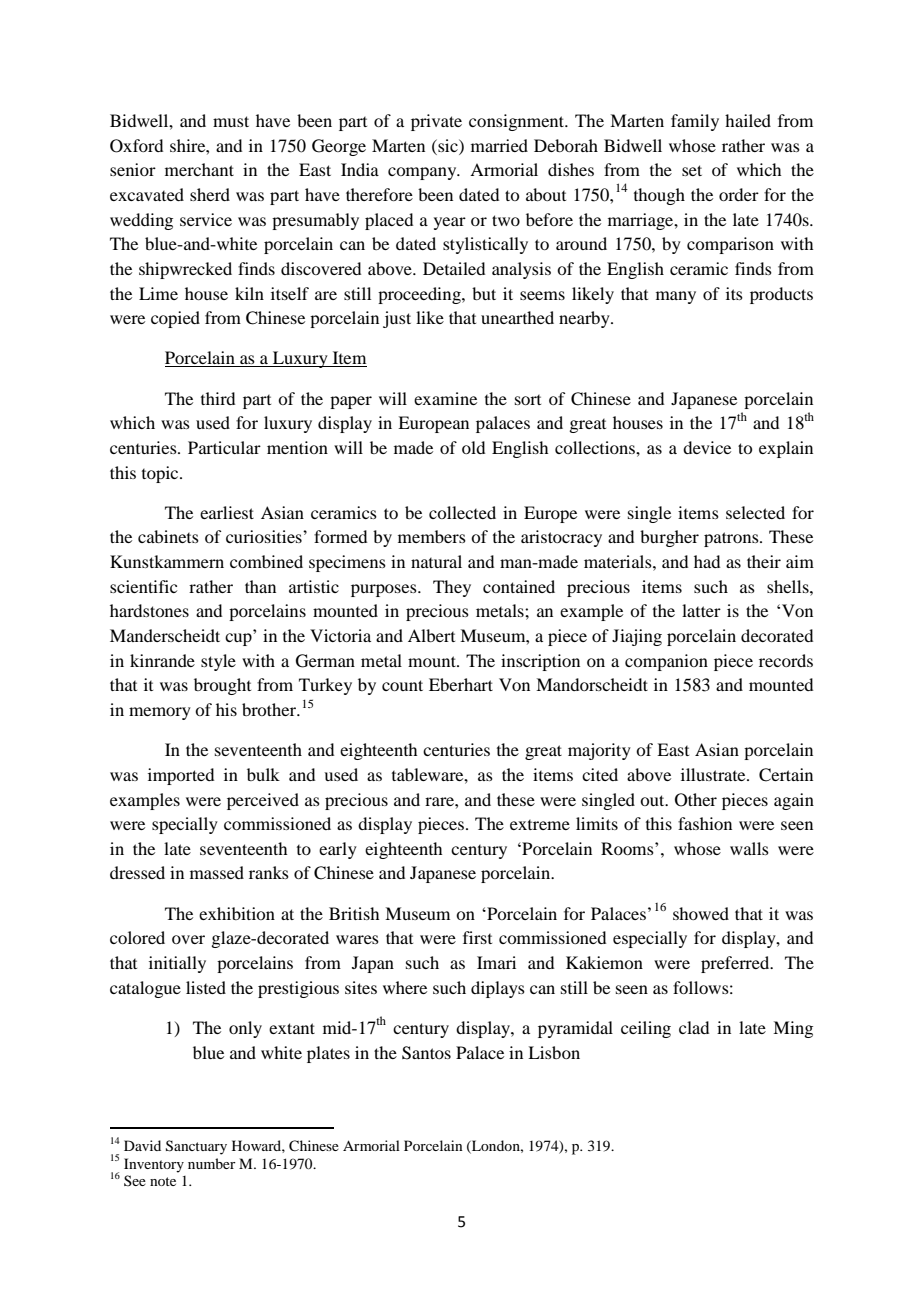  What do you see at coordinates (448, 145) in the document?
I see `sic` at bounding box center [448, 145].
